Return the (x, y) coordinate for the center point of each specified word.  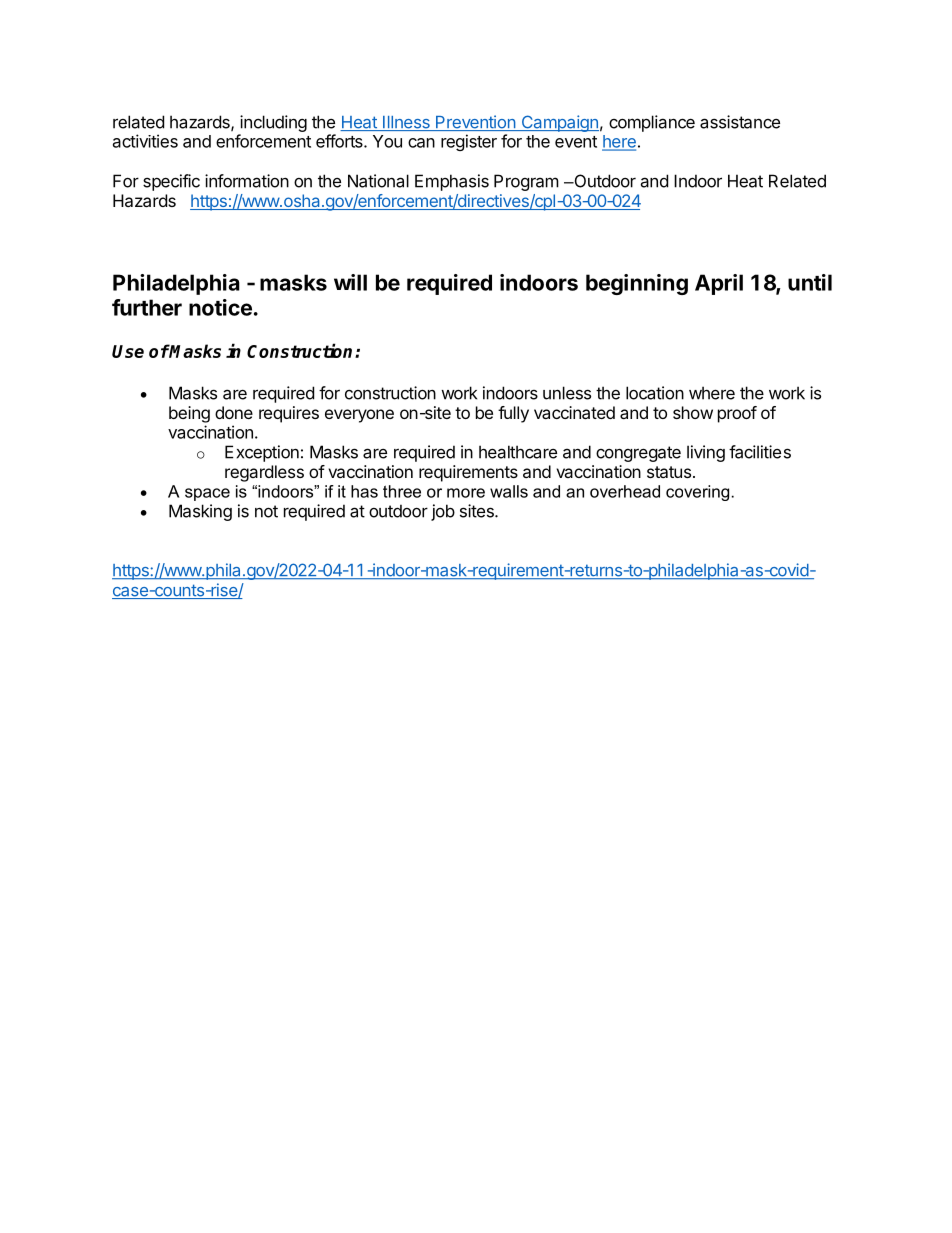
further (147, 307)
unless (567, 393)
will (350, 282)
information (247, 181)
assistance (740, 122)
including (273, 123)
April (719, 284)
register (469, 142)
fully (513, 414)
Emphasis (452, 182)
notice (220, 307)
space (207, 494)
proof (737, 414)
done (234, 412)
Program (526, 182)
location (655, 393)
